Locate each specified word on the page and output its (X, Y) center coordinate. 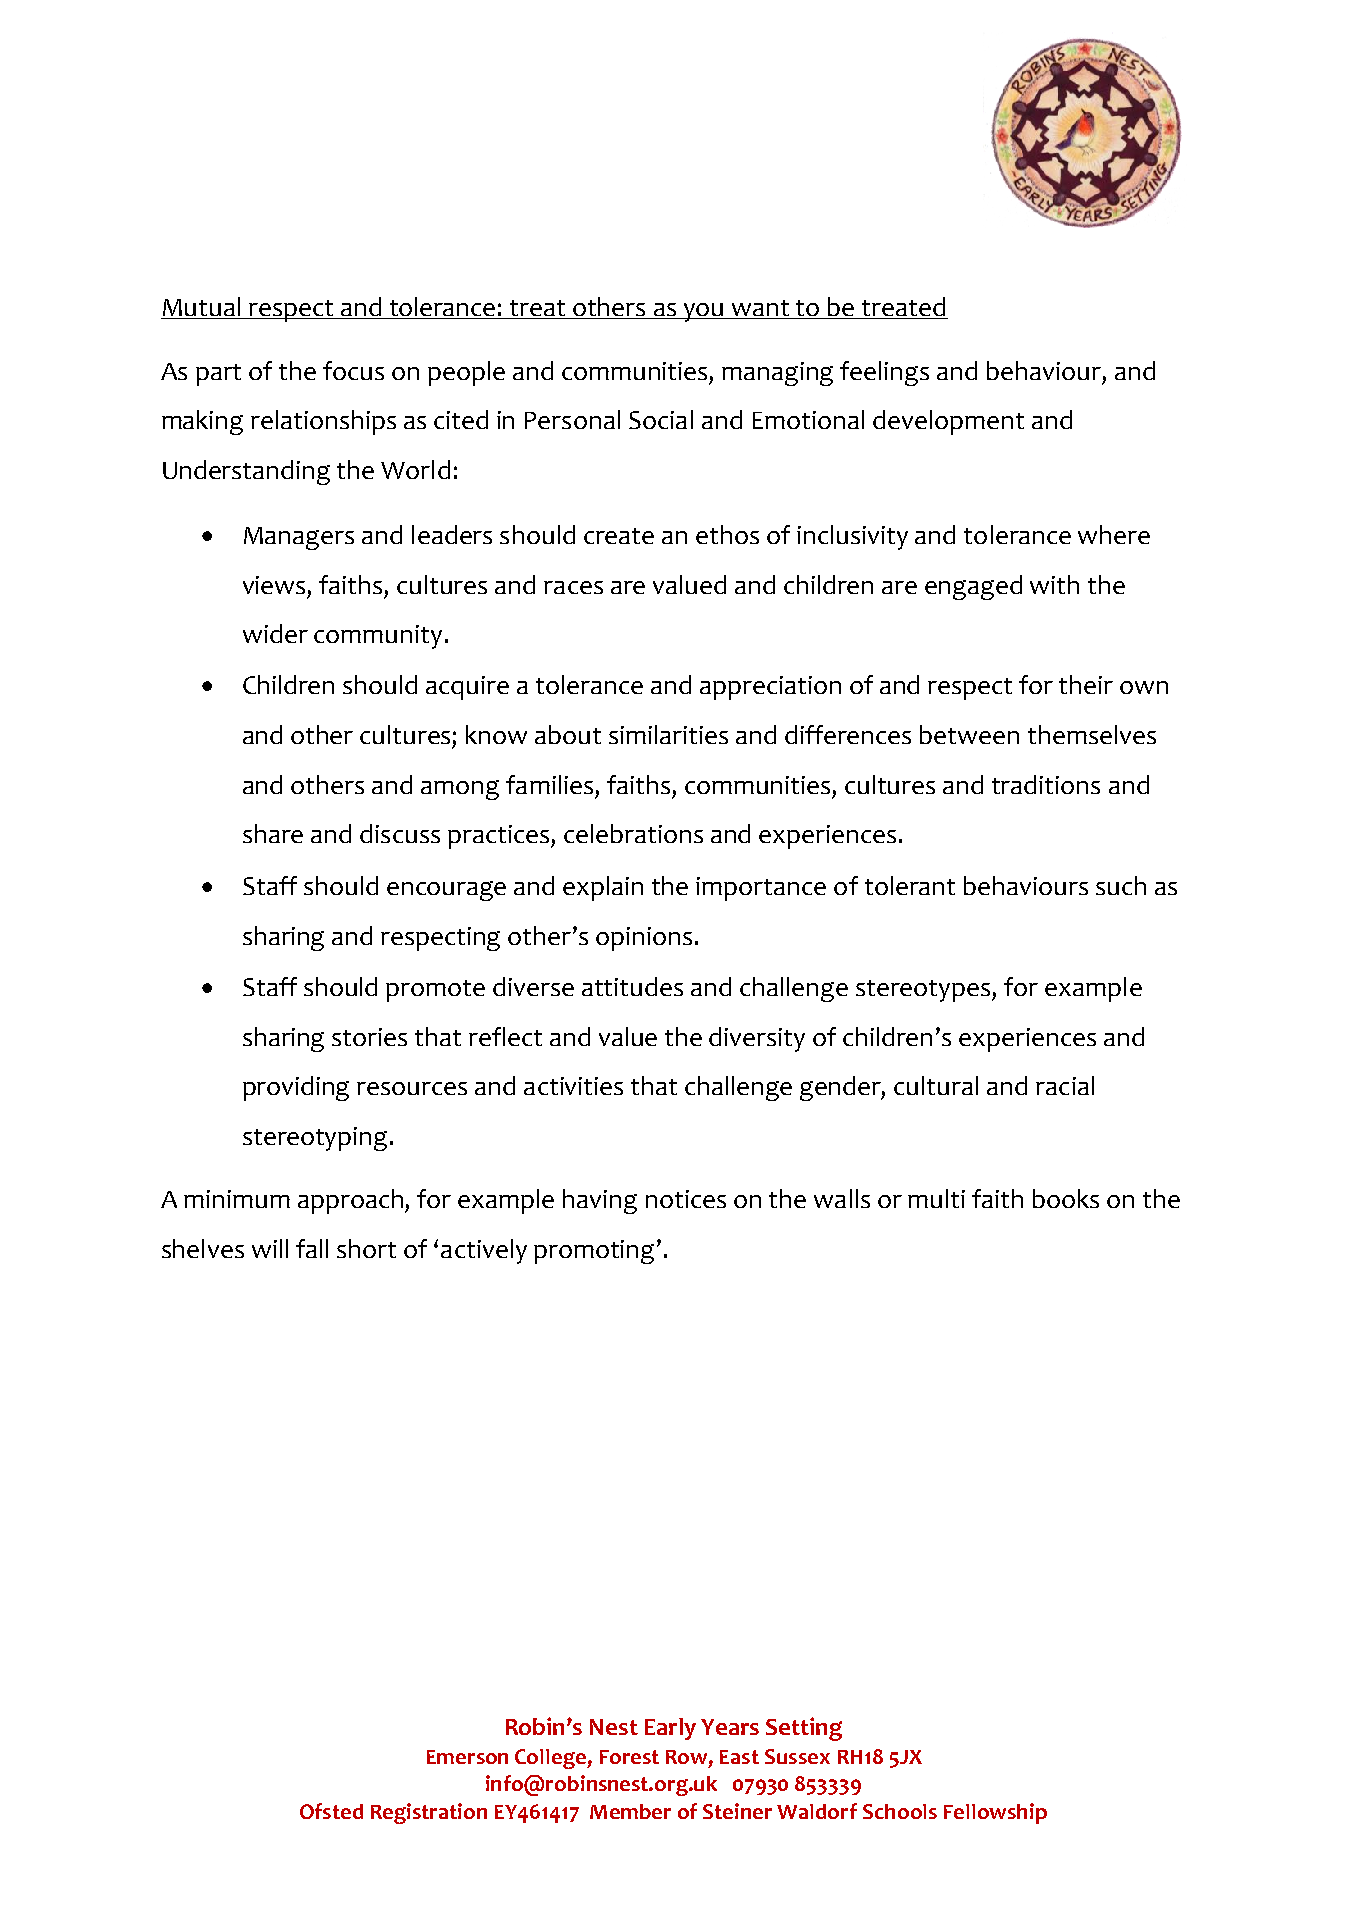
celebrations (633, 833)
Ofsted (331, 1811)
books (1066, 1198)
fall (312, 1248)
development (948, 422)
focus (353, 370)
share (273, 833)
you (704, 312)
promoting (596, 1252)
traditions (1046, 784)
